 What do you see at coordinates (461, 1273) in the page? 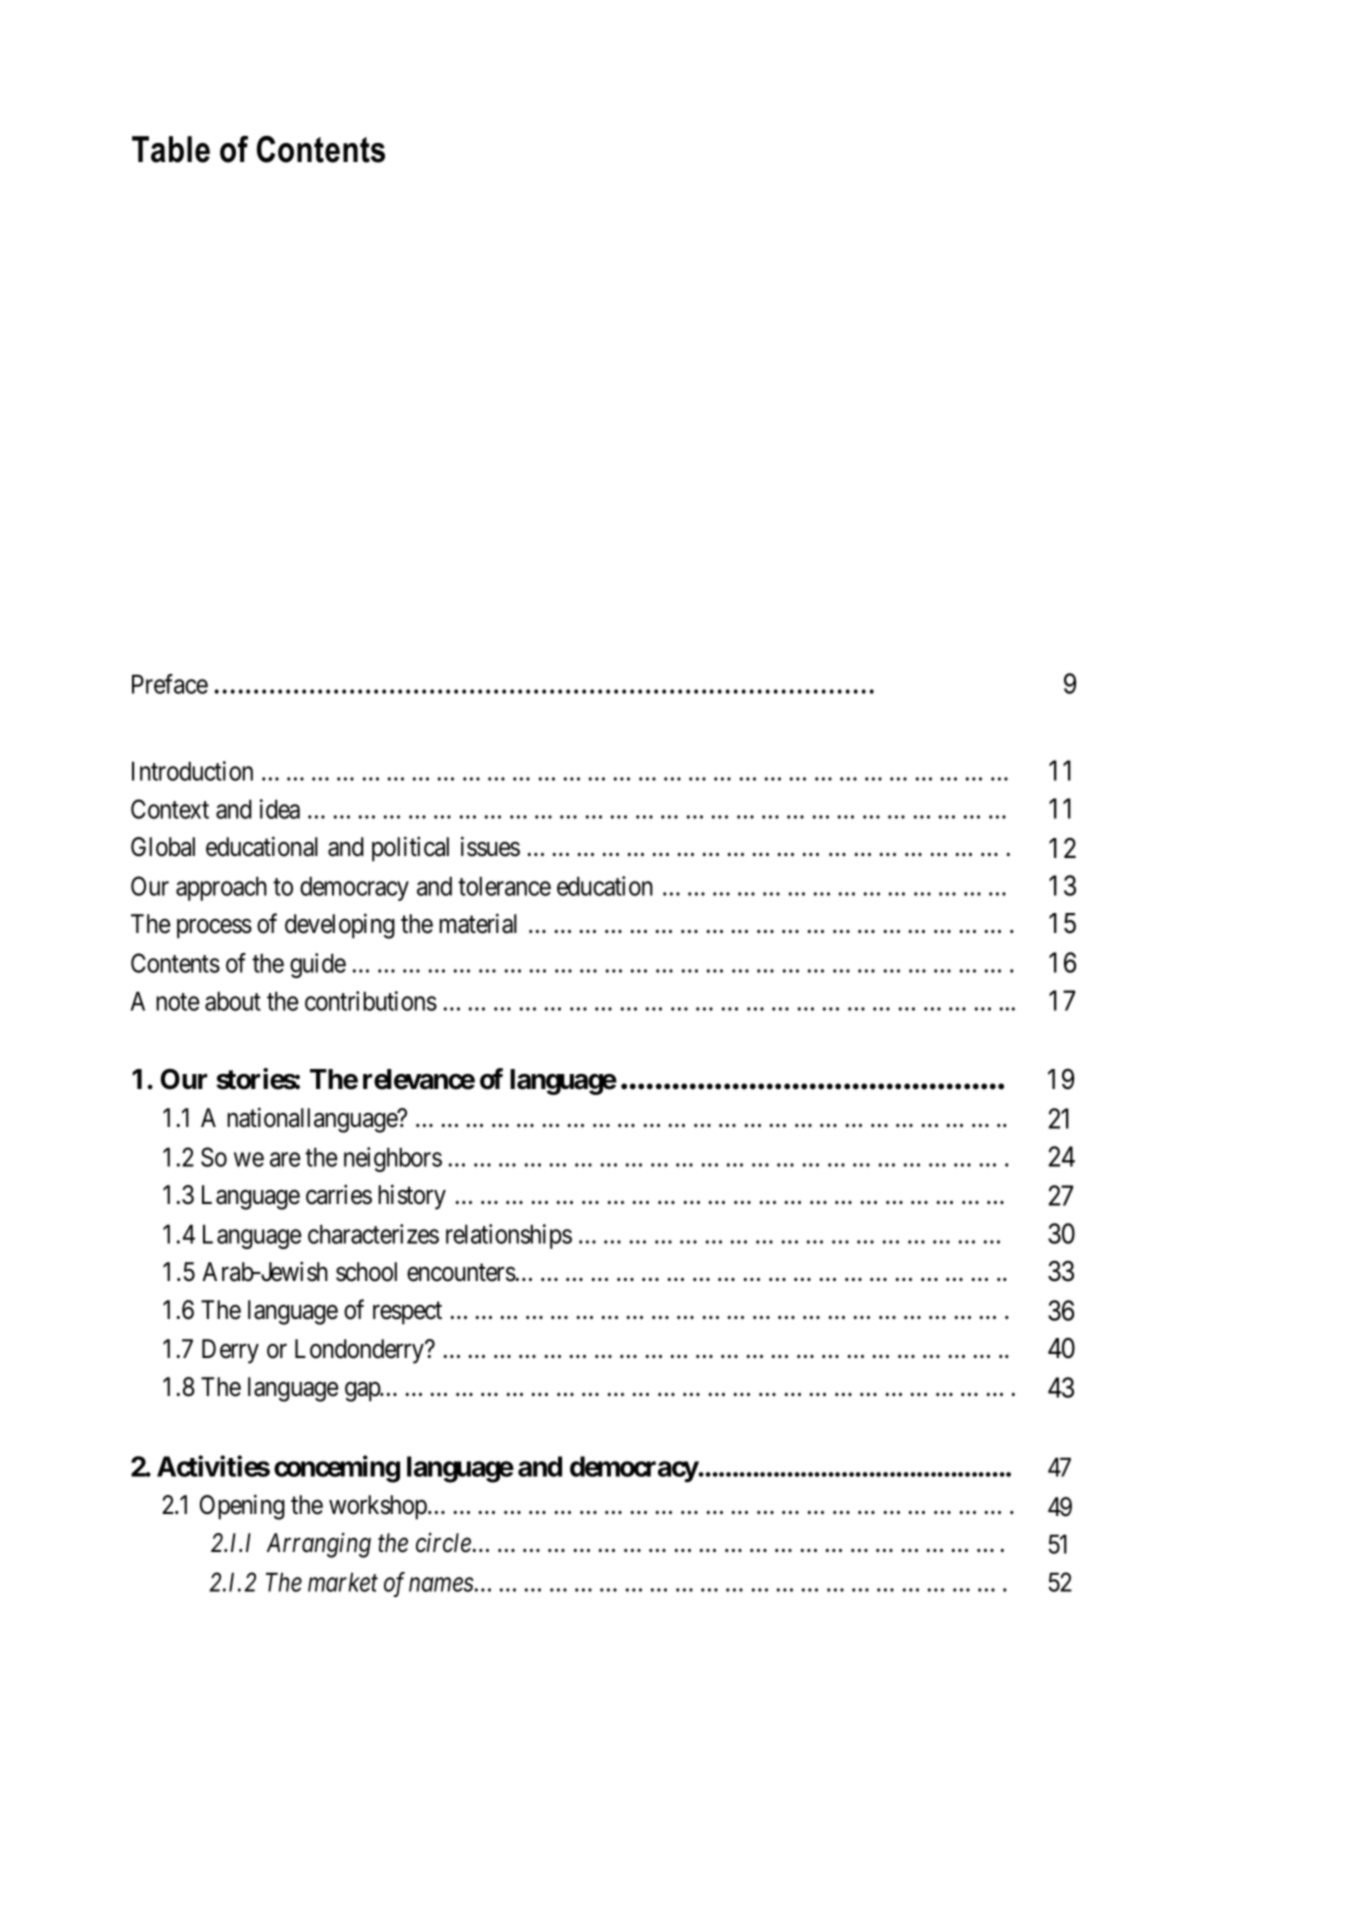
I see `encounters` at bounding box center [461, 1273].
